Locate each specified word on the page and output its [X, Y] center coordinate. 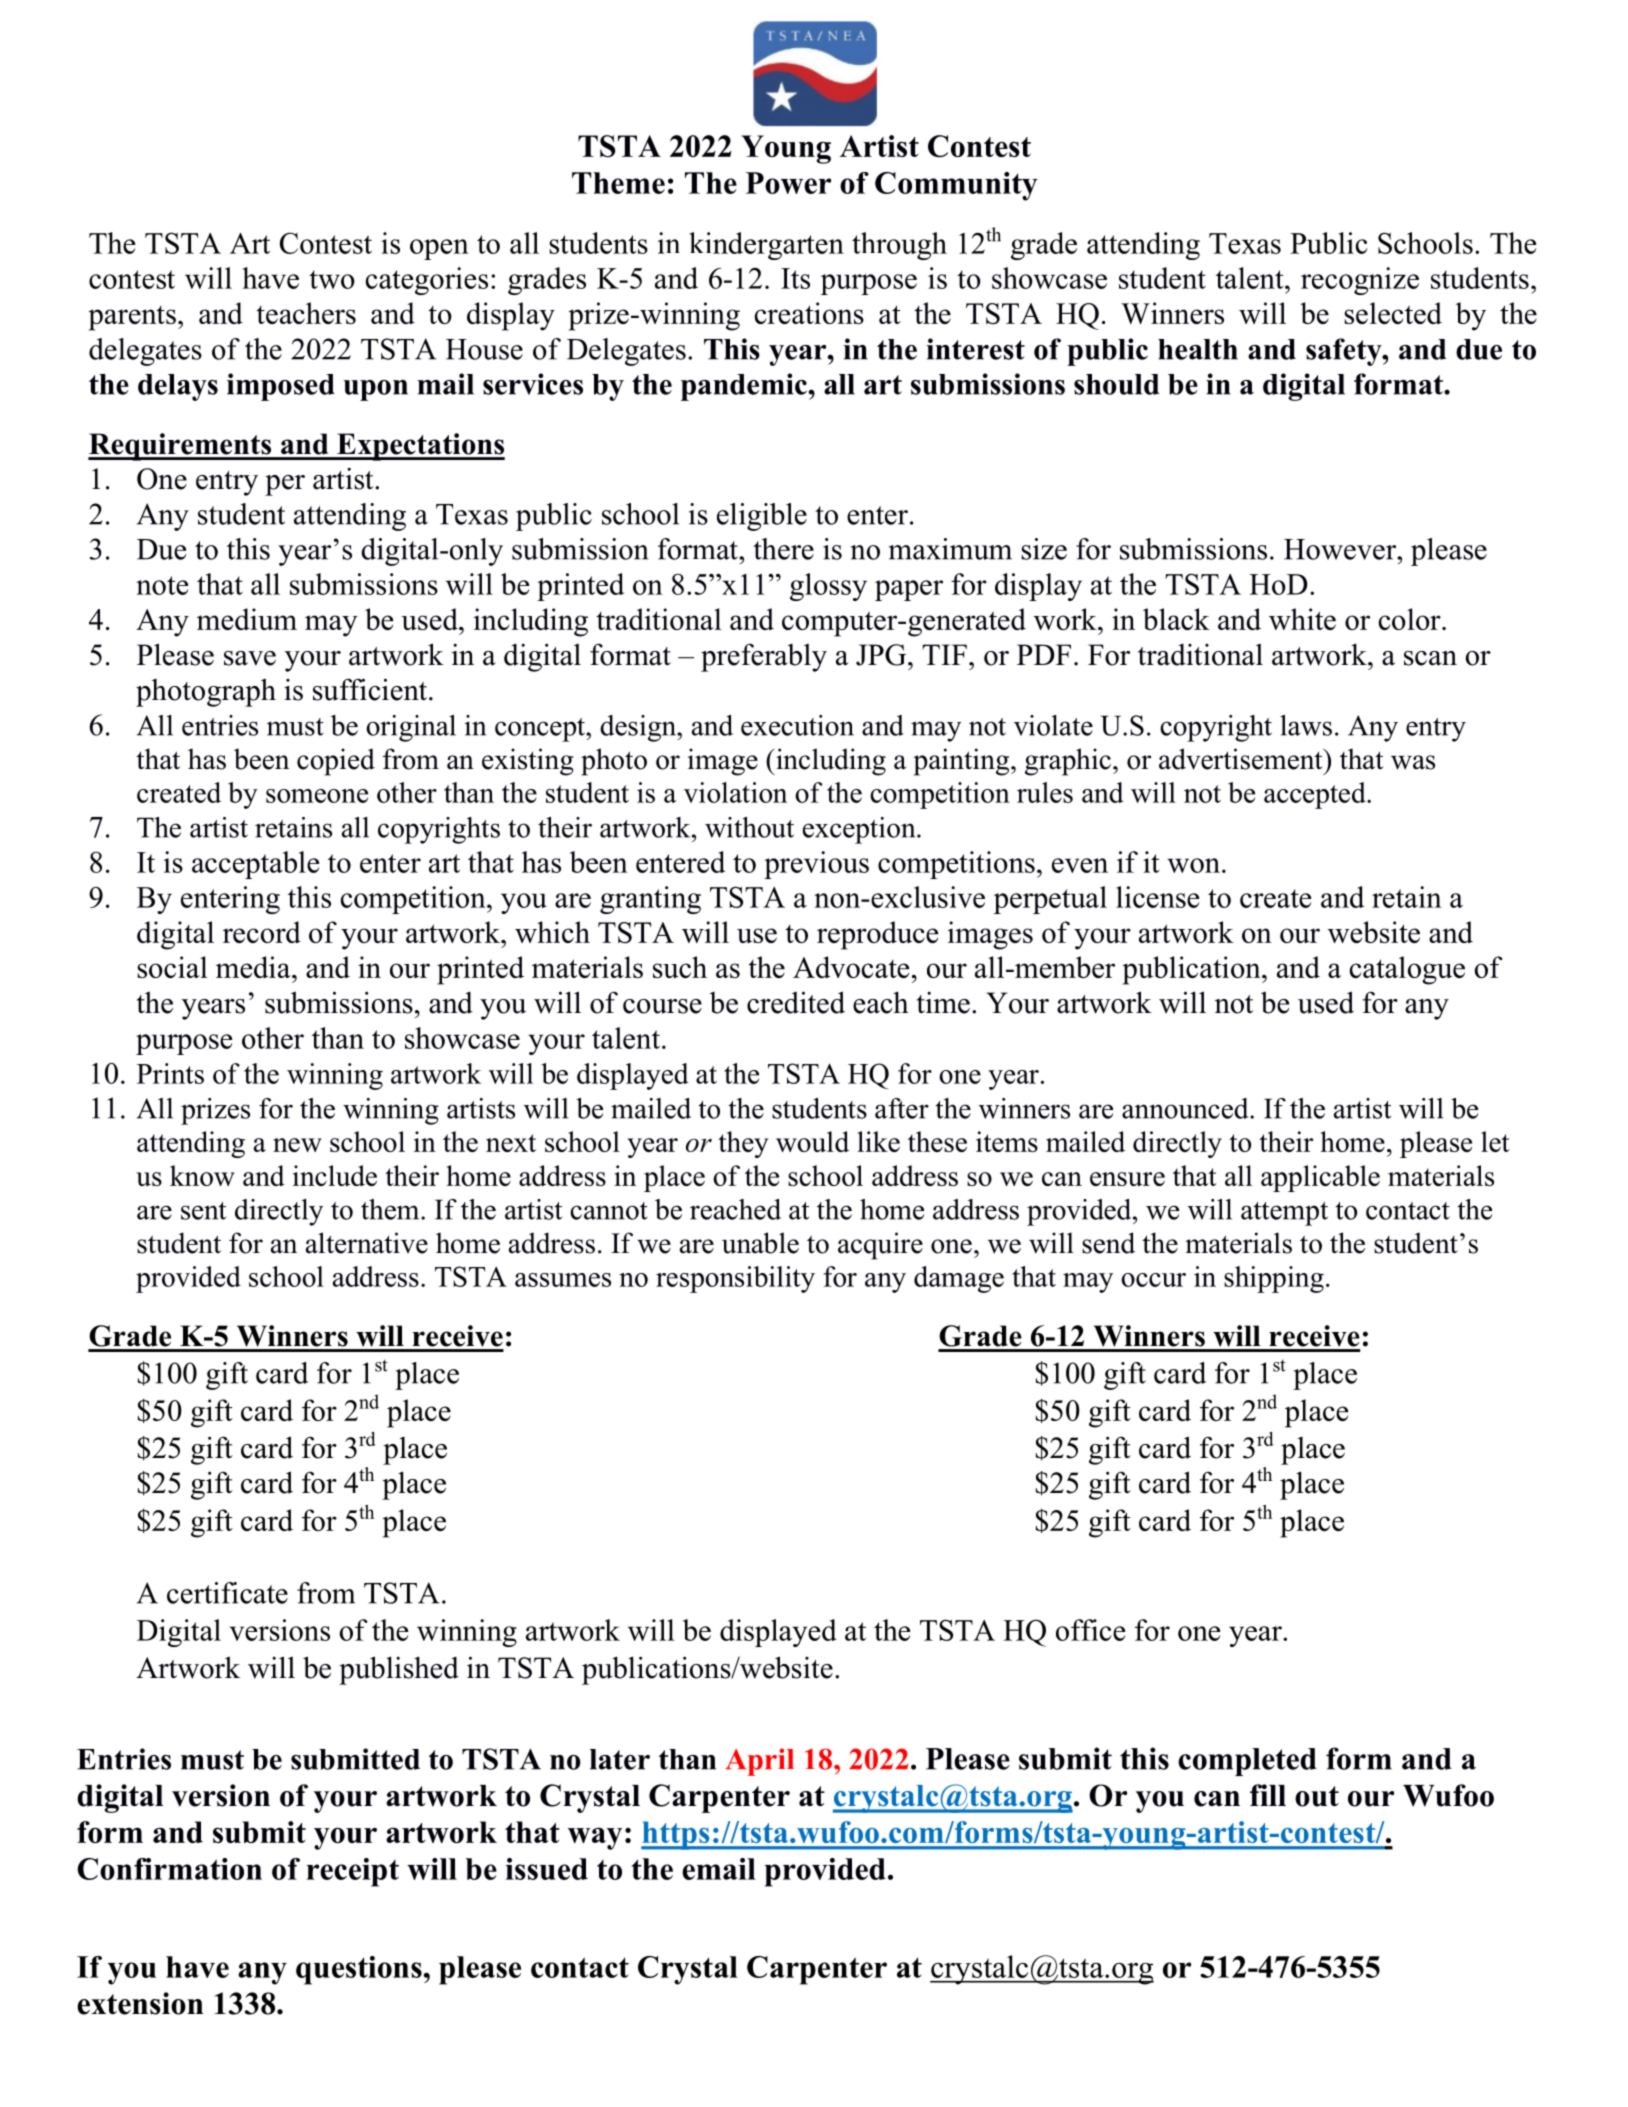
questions [359, 1970]
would [812, 1141]
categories [427, 281]
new [297, 1145]
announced [1186, 1108]
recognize [1360, 281]
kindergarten [766, 246]
